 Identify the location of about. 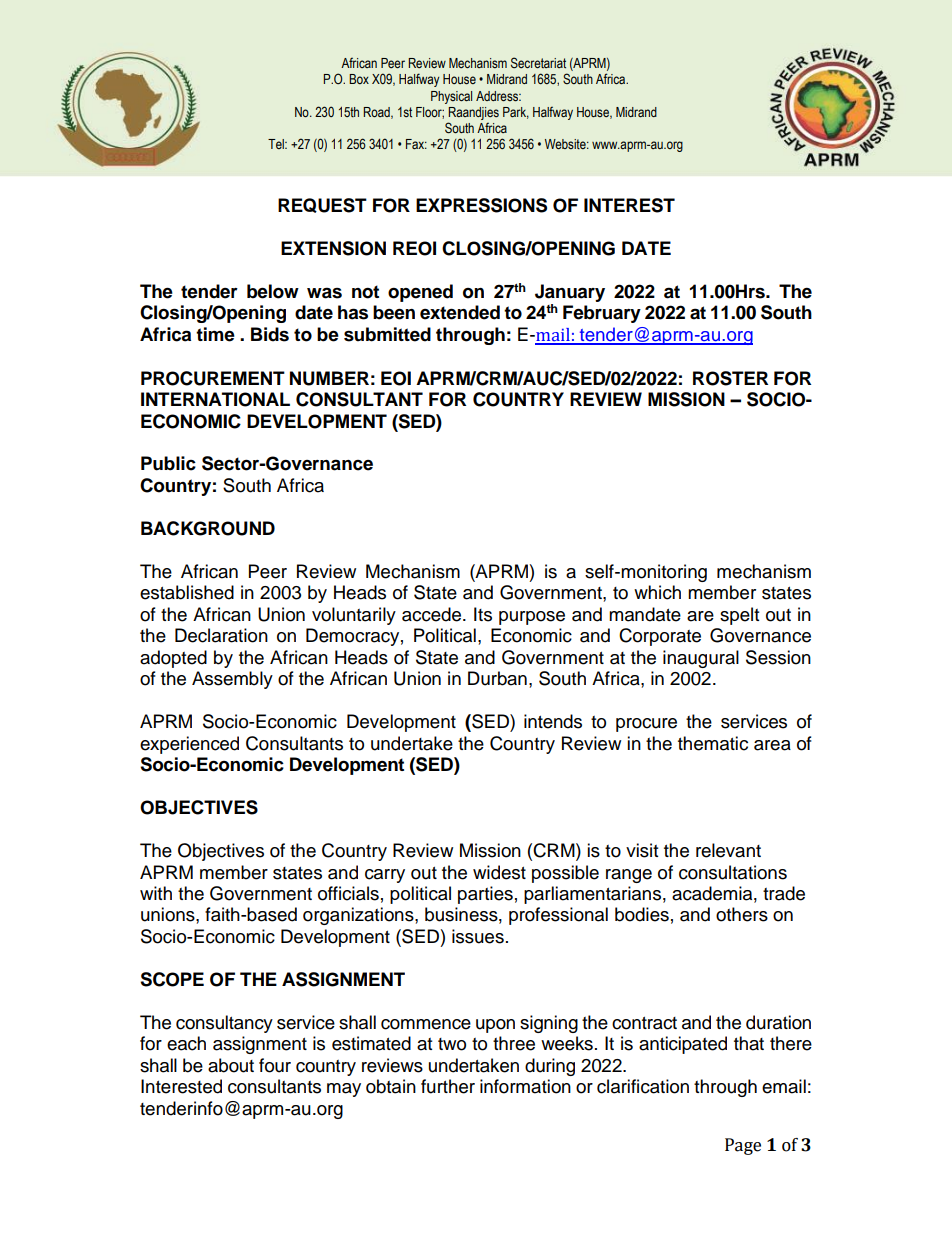
(231, 1065).
